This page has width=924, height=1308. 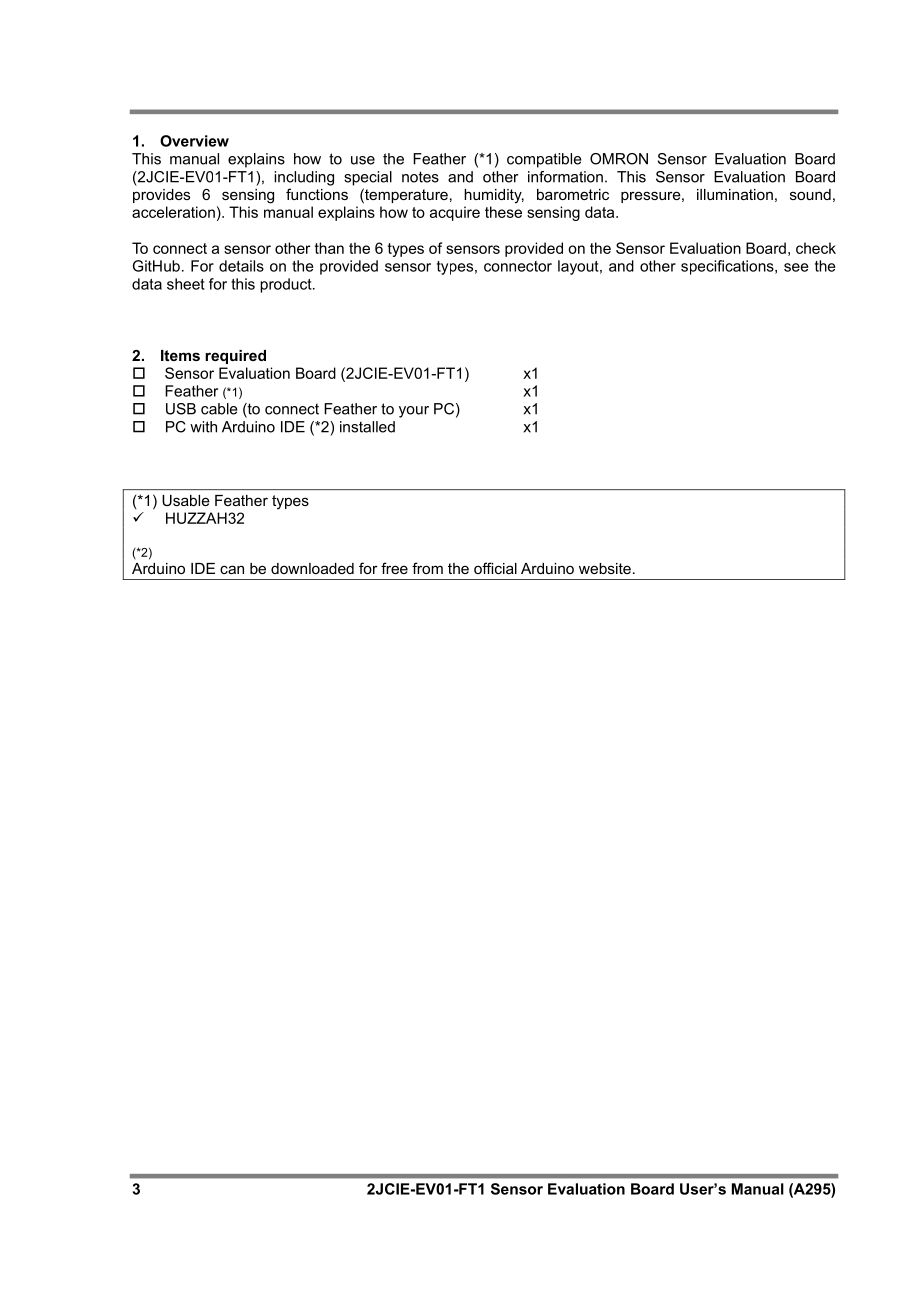 I want to click on check, so click(x=816, y=248).
